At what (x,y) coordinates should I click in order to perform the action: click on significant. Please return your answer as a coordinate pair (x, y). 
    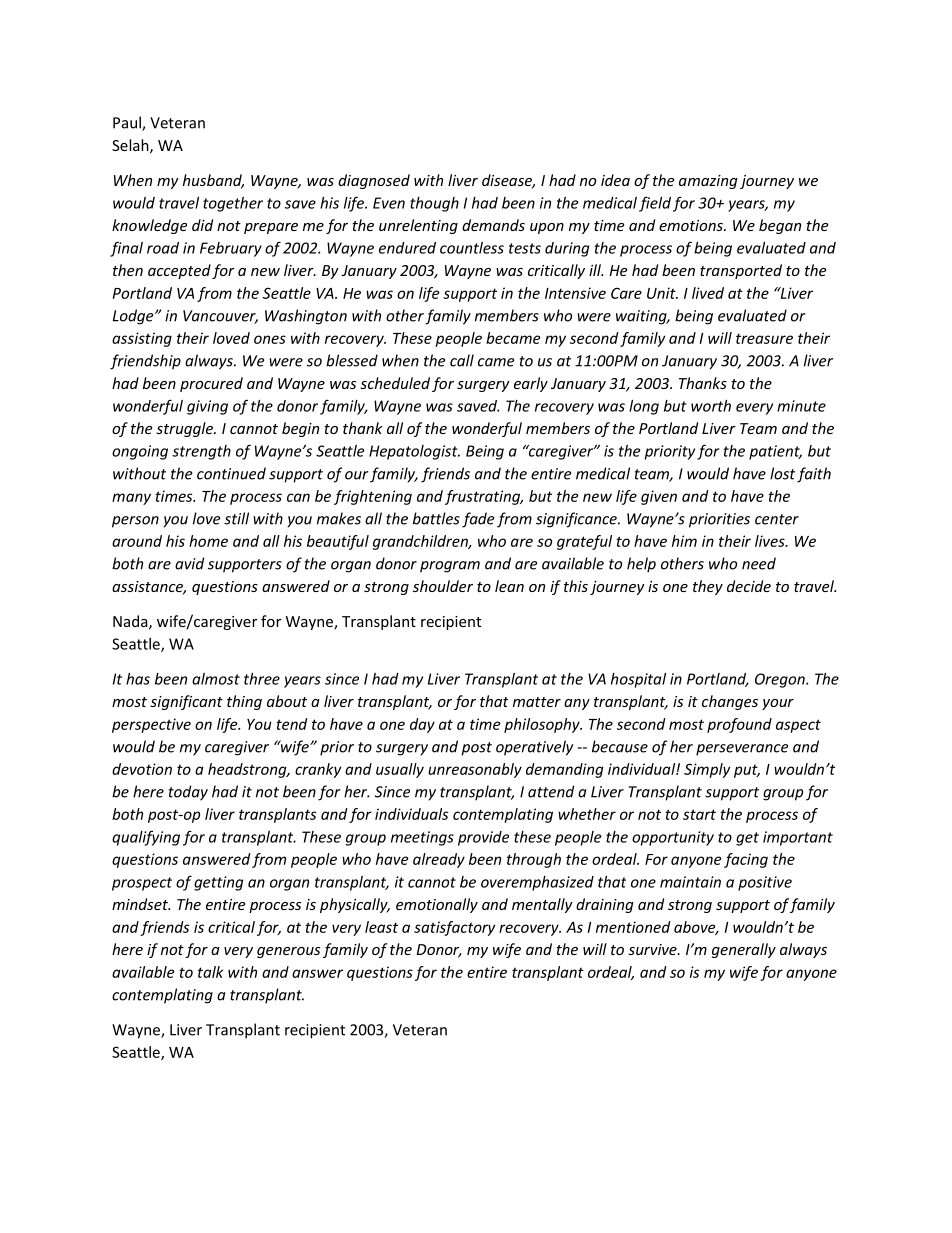
    Looking at the image, I should click on (186, 702).
